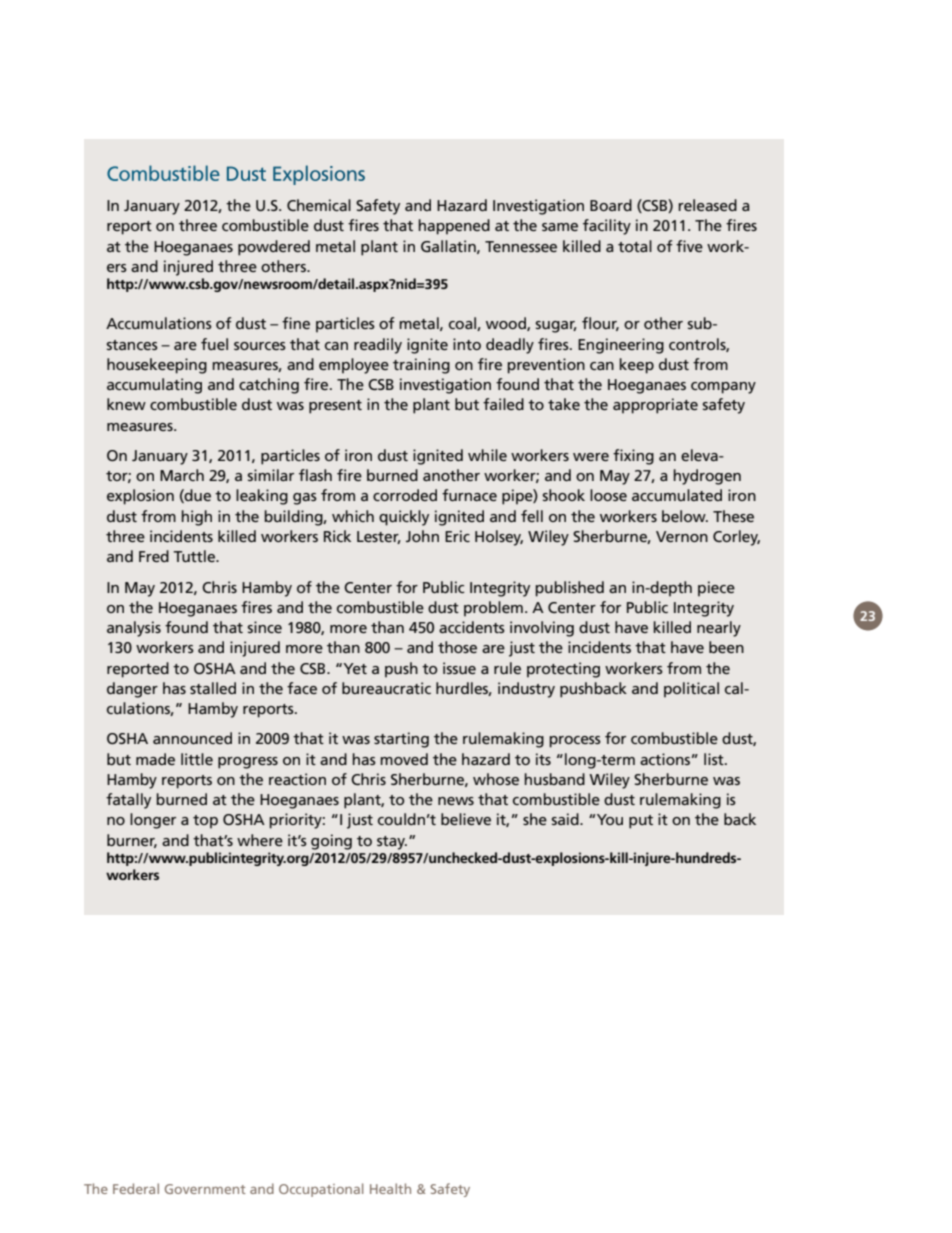 The width and height of the screenshot is (952, 1233). I want to click on said, so click(566, 819).
